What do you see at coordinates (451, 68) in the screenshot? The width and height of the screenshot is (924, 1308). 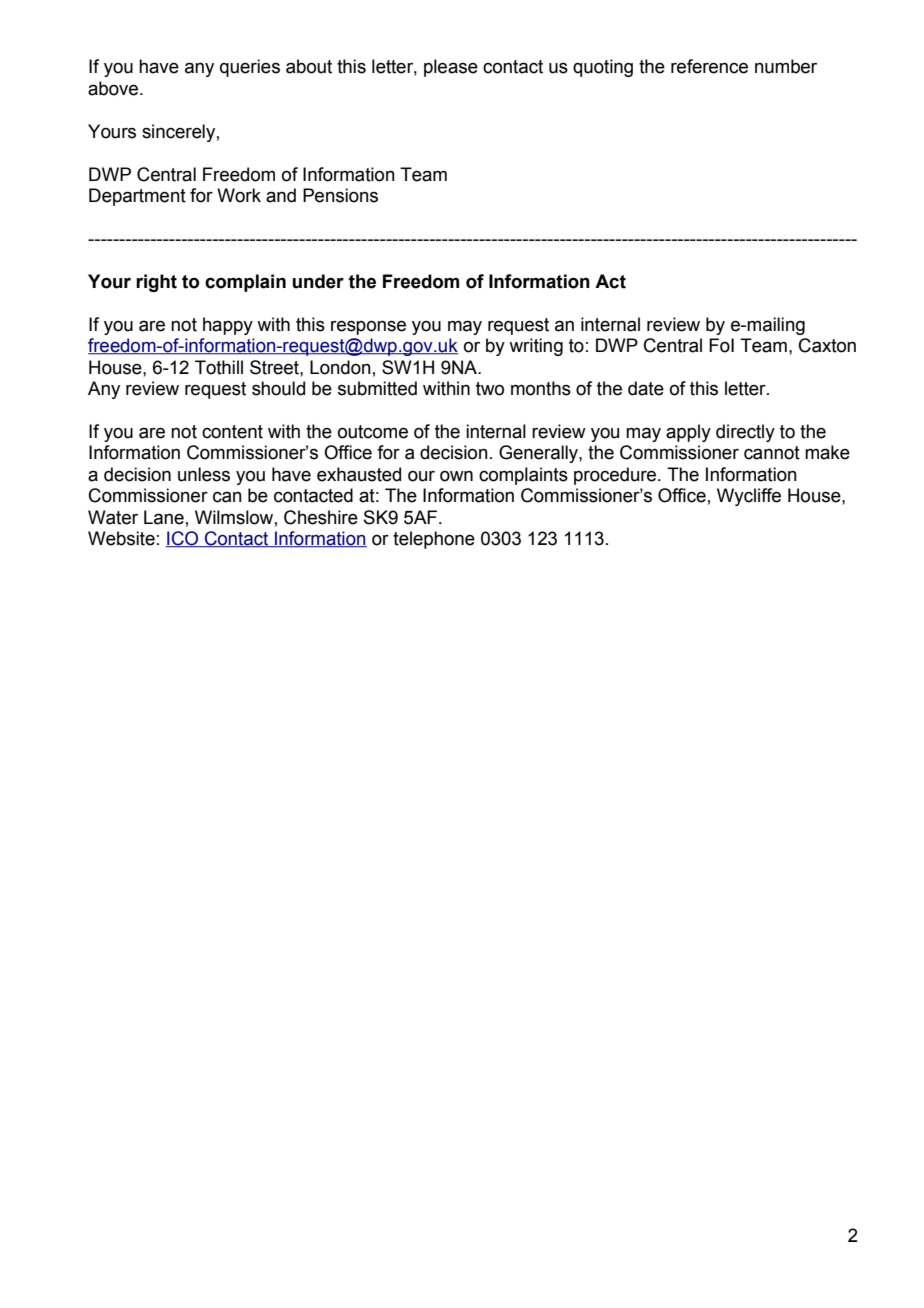 I see `please` at bounding box center [451, 68].
